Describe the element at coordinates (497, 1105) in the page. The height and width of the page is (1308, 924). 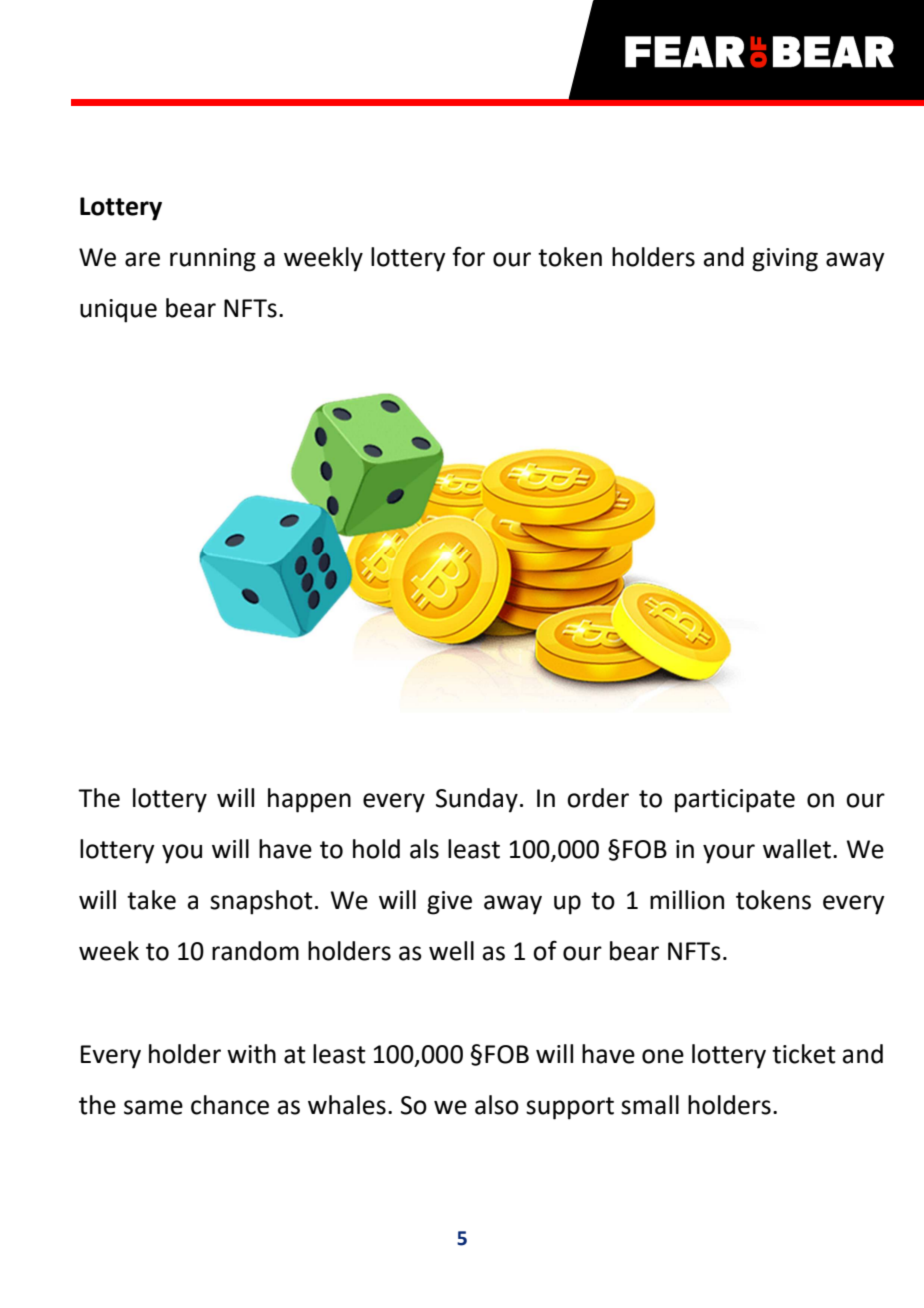
I see `also` at that location.
